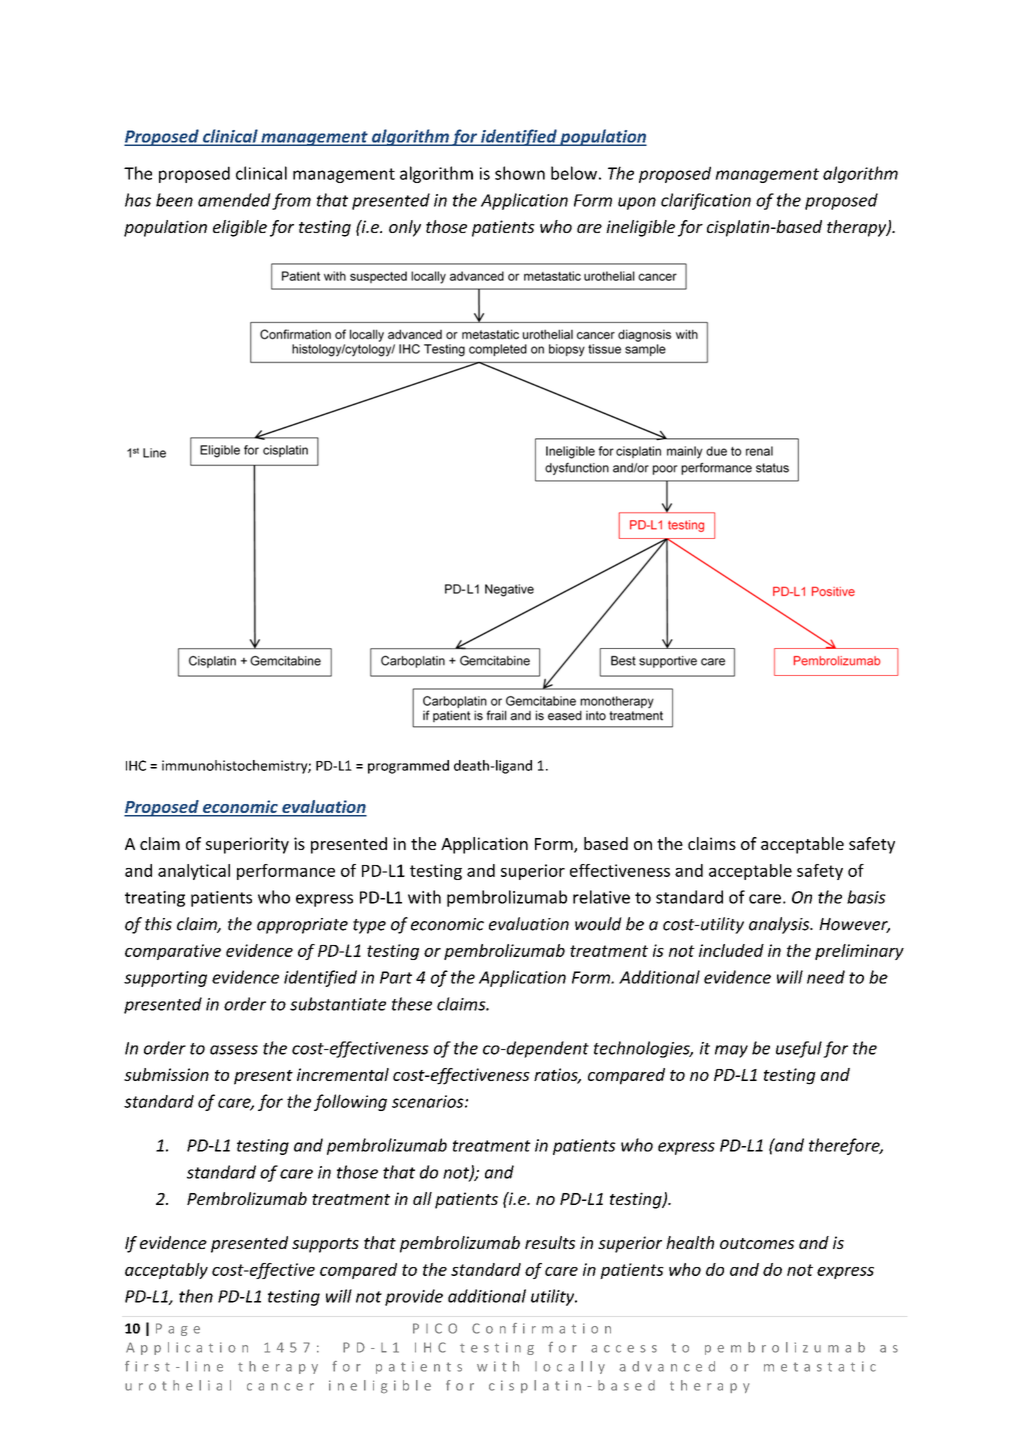  What do you see at coordinates (706, 201) in the page?
I see `clarification` at bounding box center [706, 201].
